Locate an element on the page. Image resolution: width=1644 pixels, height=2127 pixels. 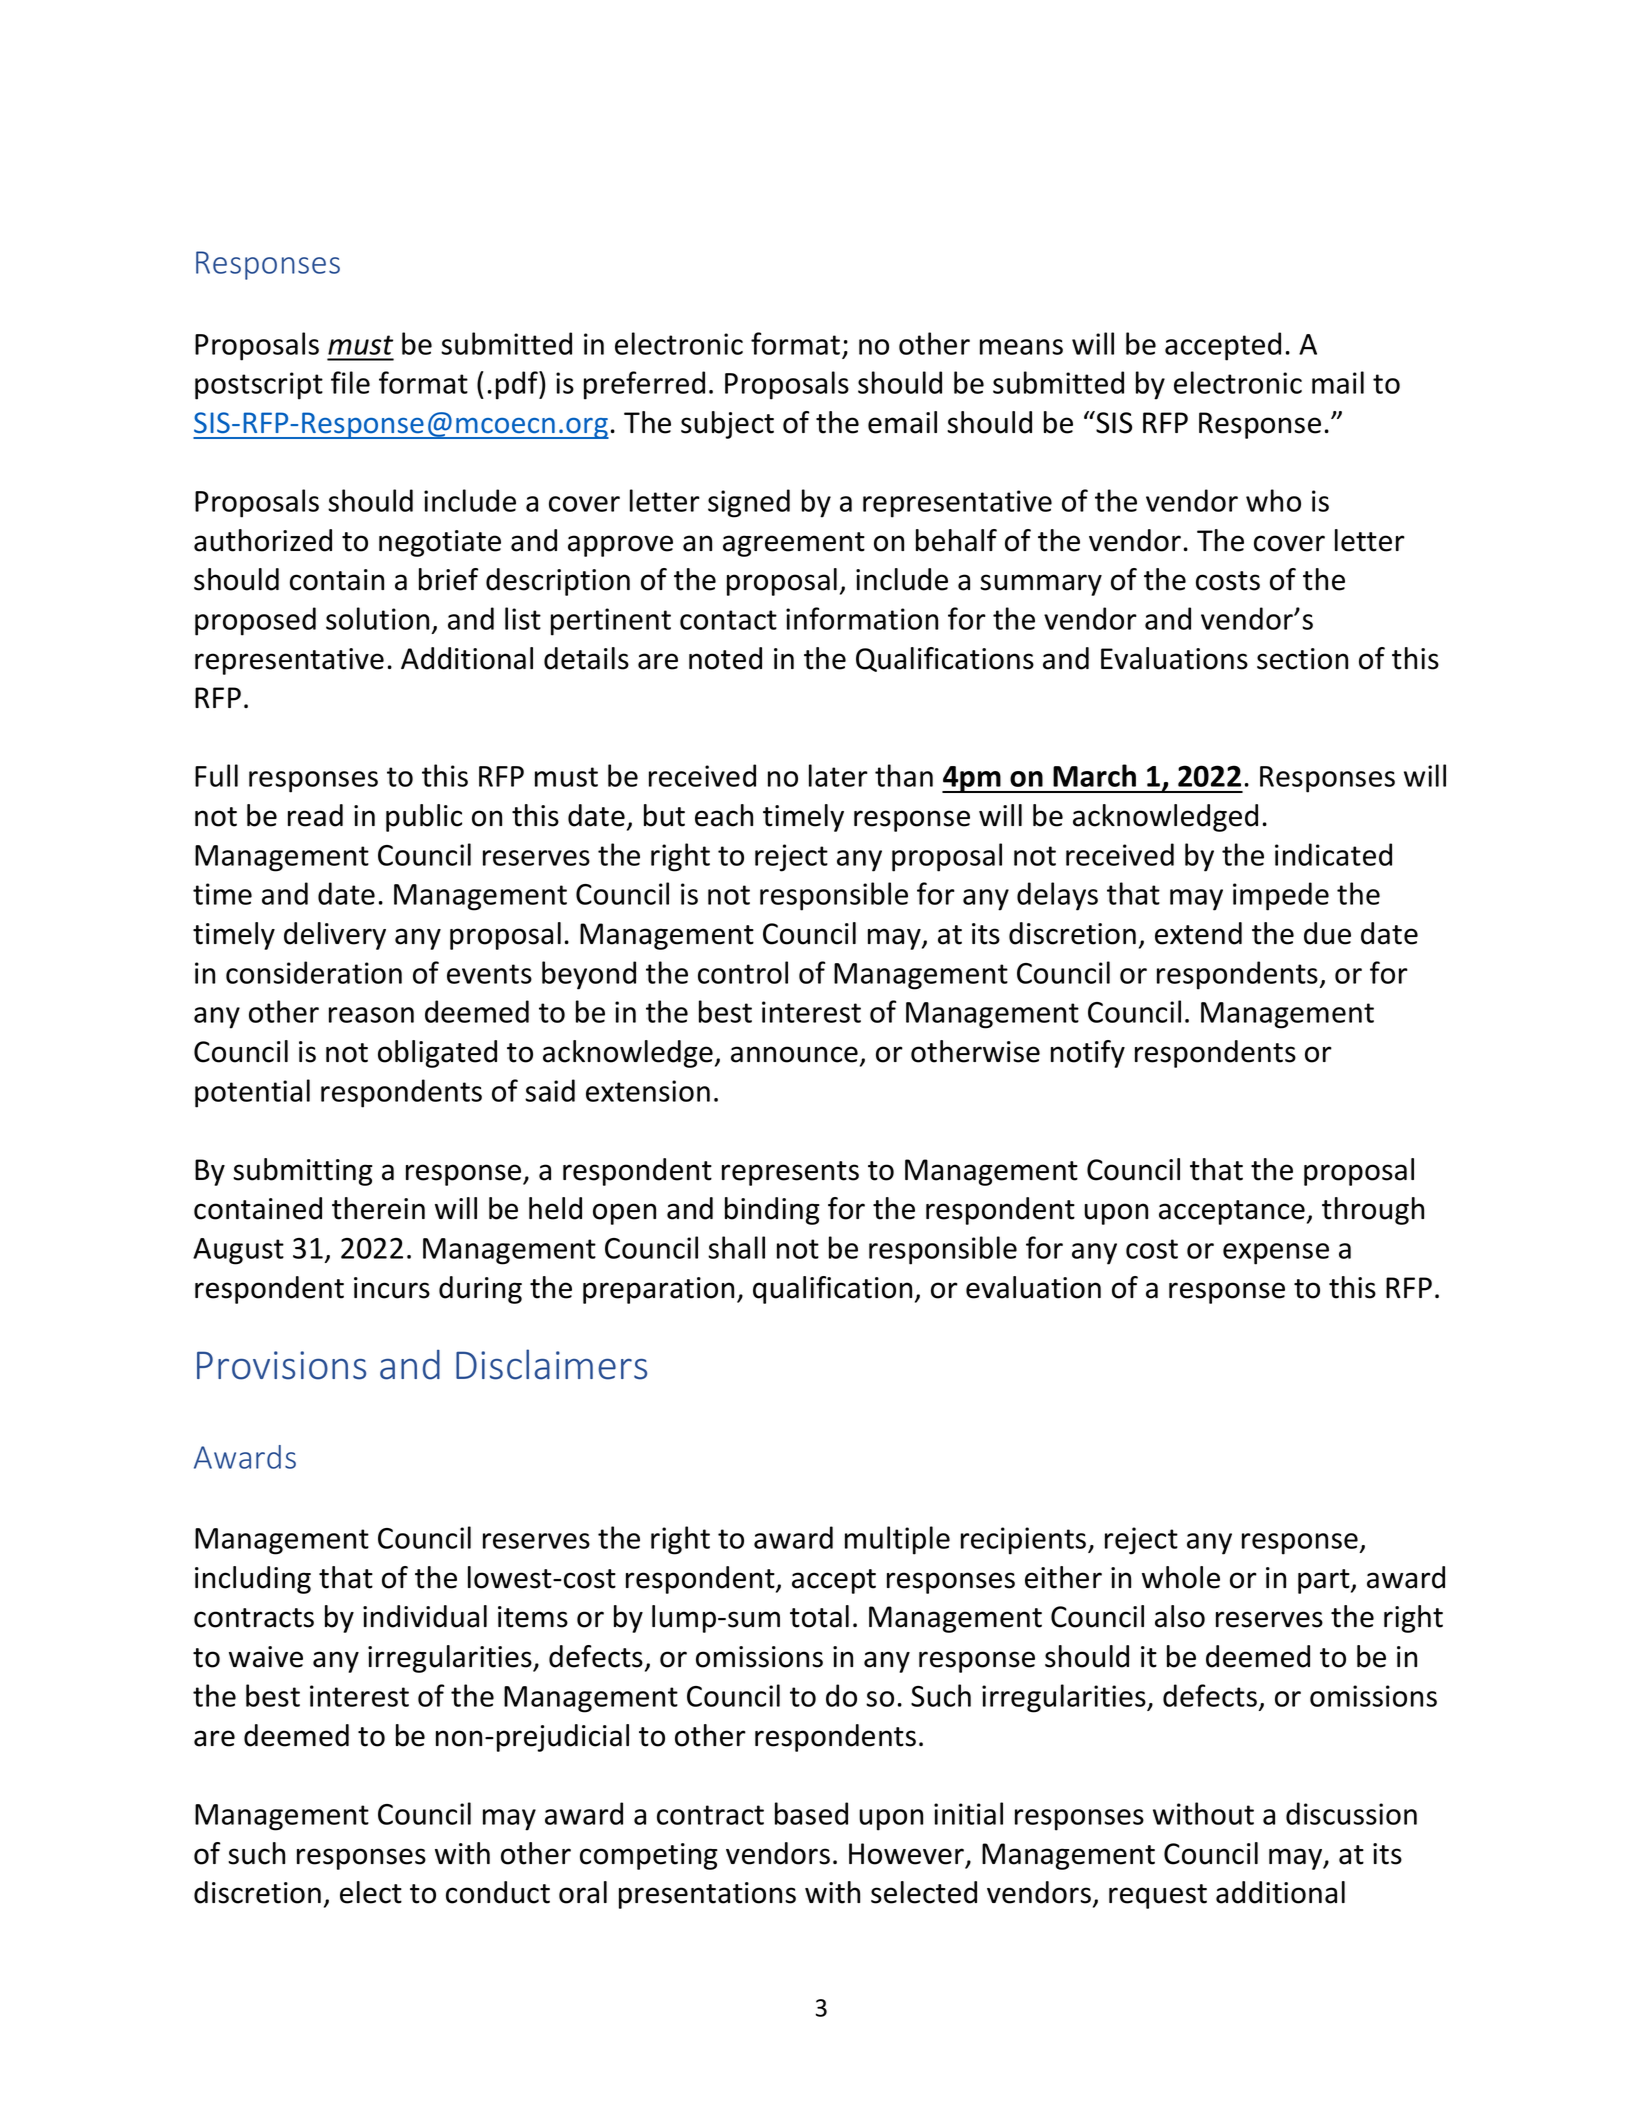
shall is located at coordinates (736, 1247).
